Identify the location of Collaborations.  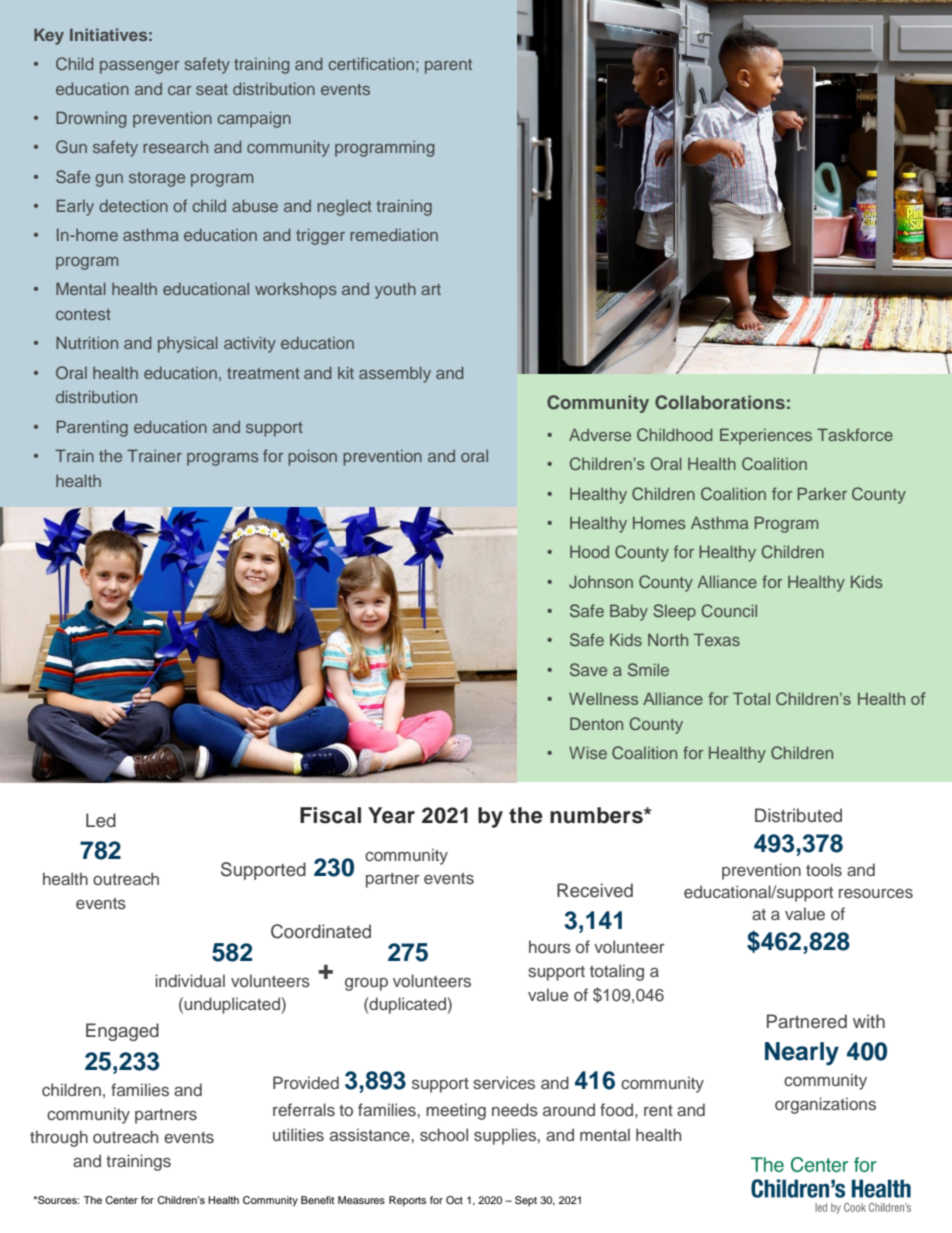
(720, 402).
